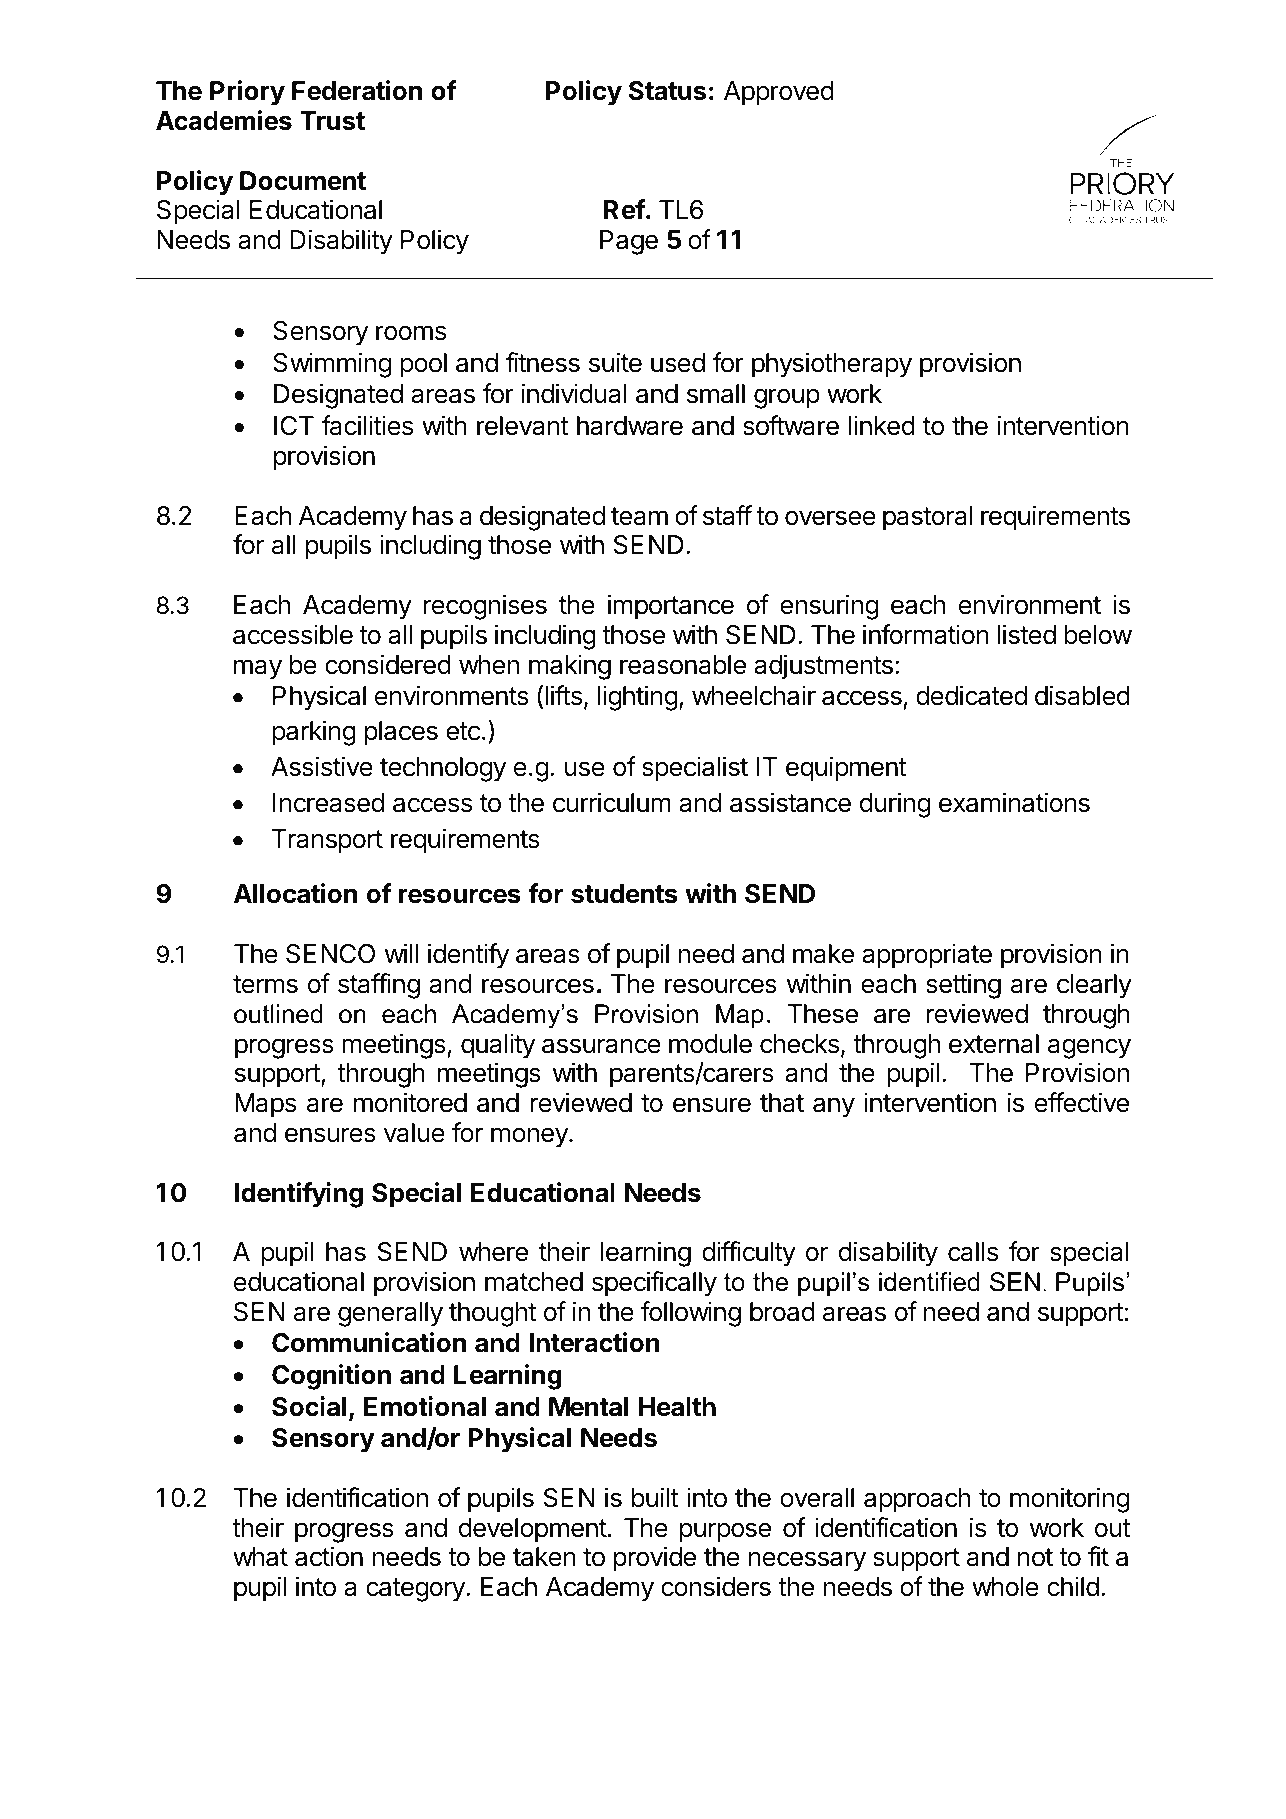 The width and height of the image is (1286, 1819). What do you see at coordinates (612, 802) in the image?
I see `curriculum` at bounding box center [612, 802].
